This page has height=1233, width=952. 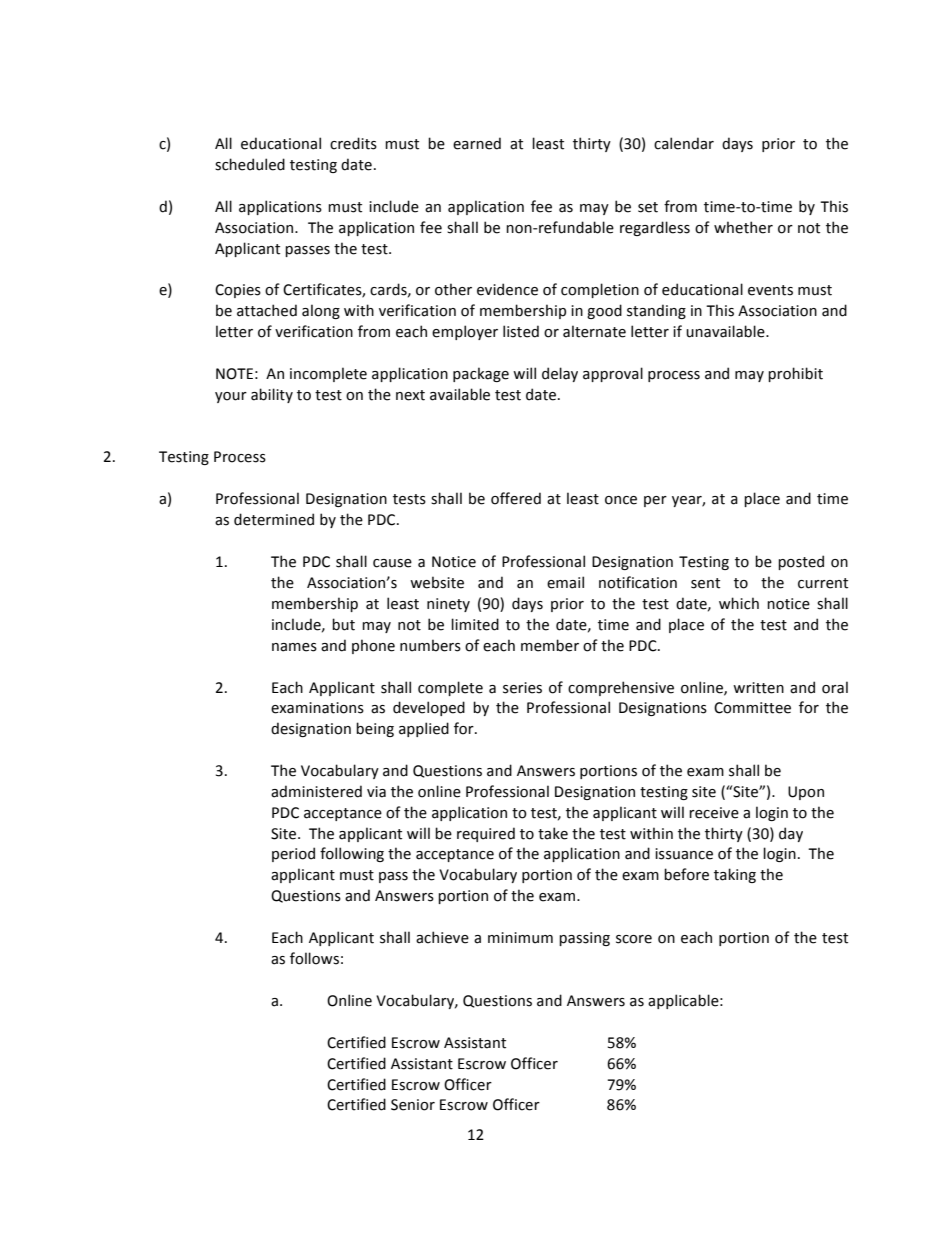 I want to click on take, so click(x=553, y=833).
